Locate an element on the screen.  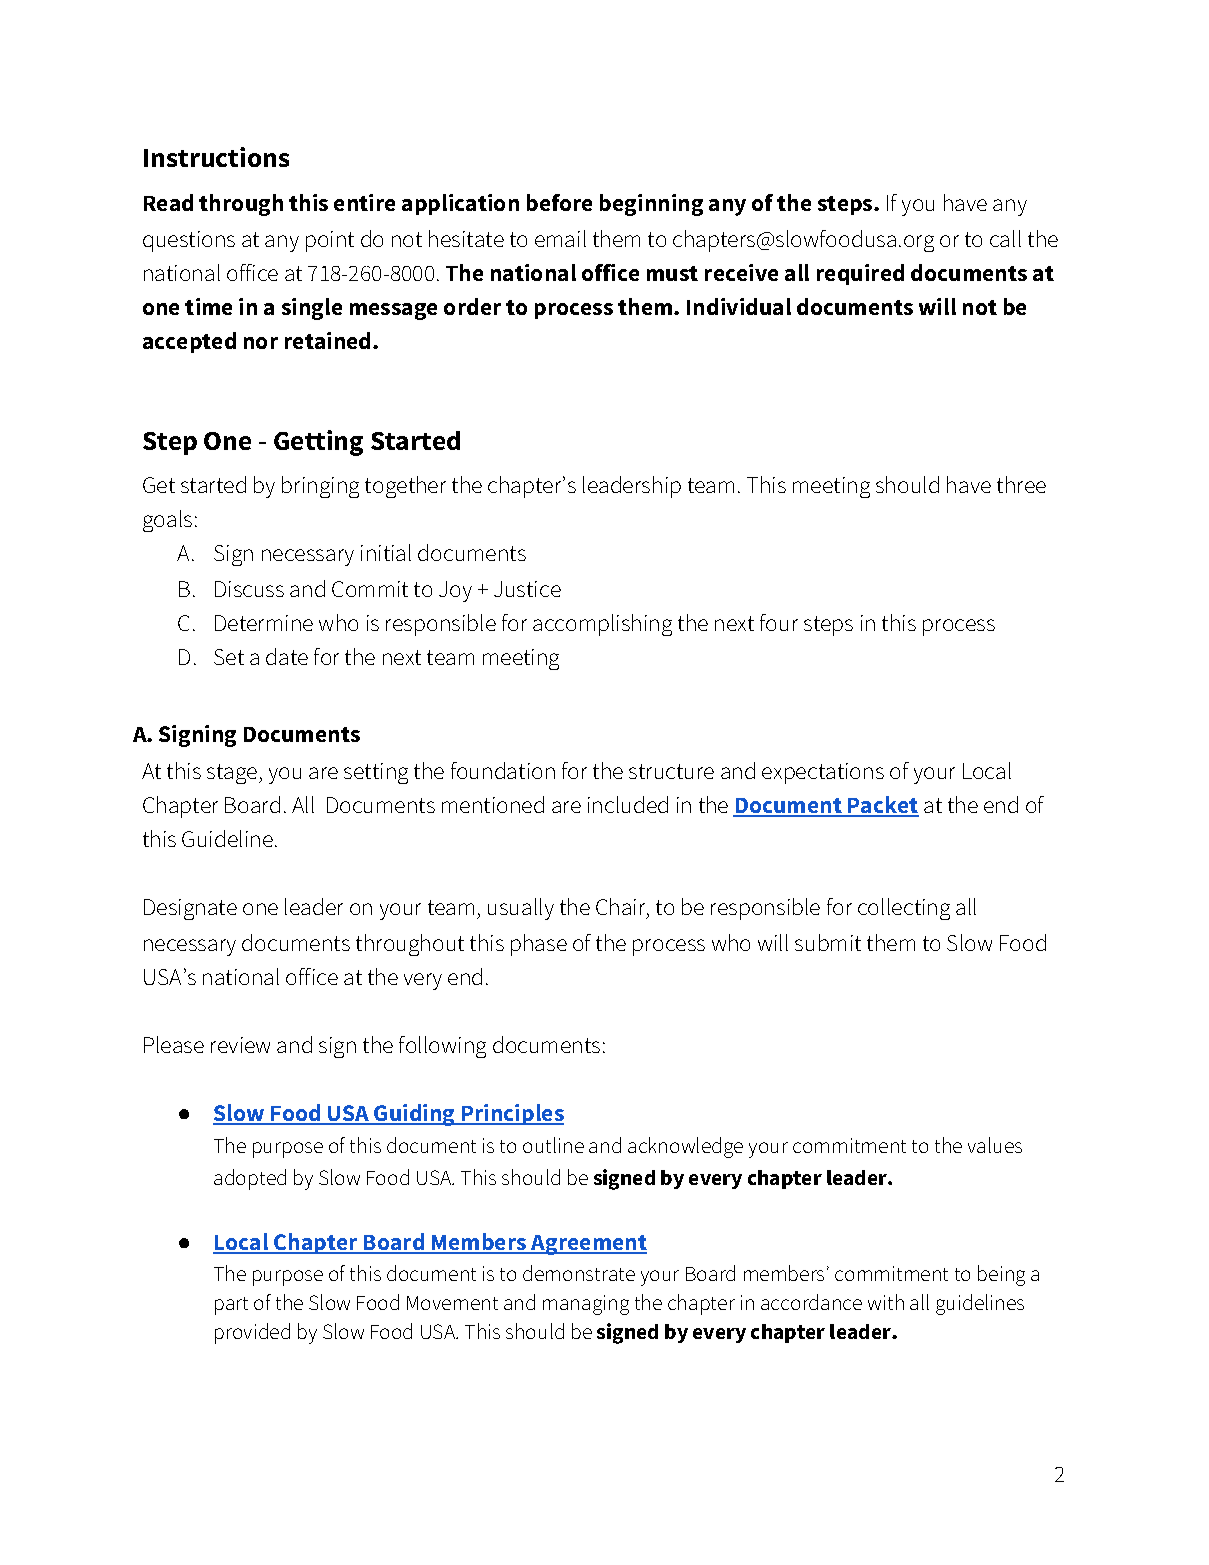
stage is located at coordinates (233, 774).
